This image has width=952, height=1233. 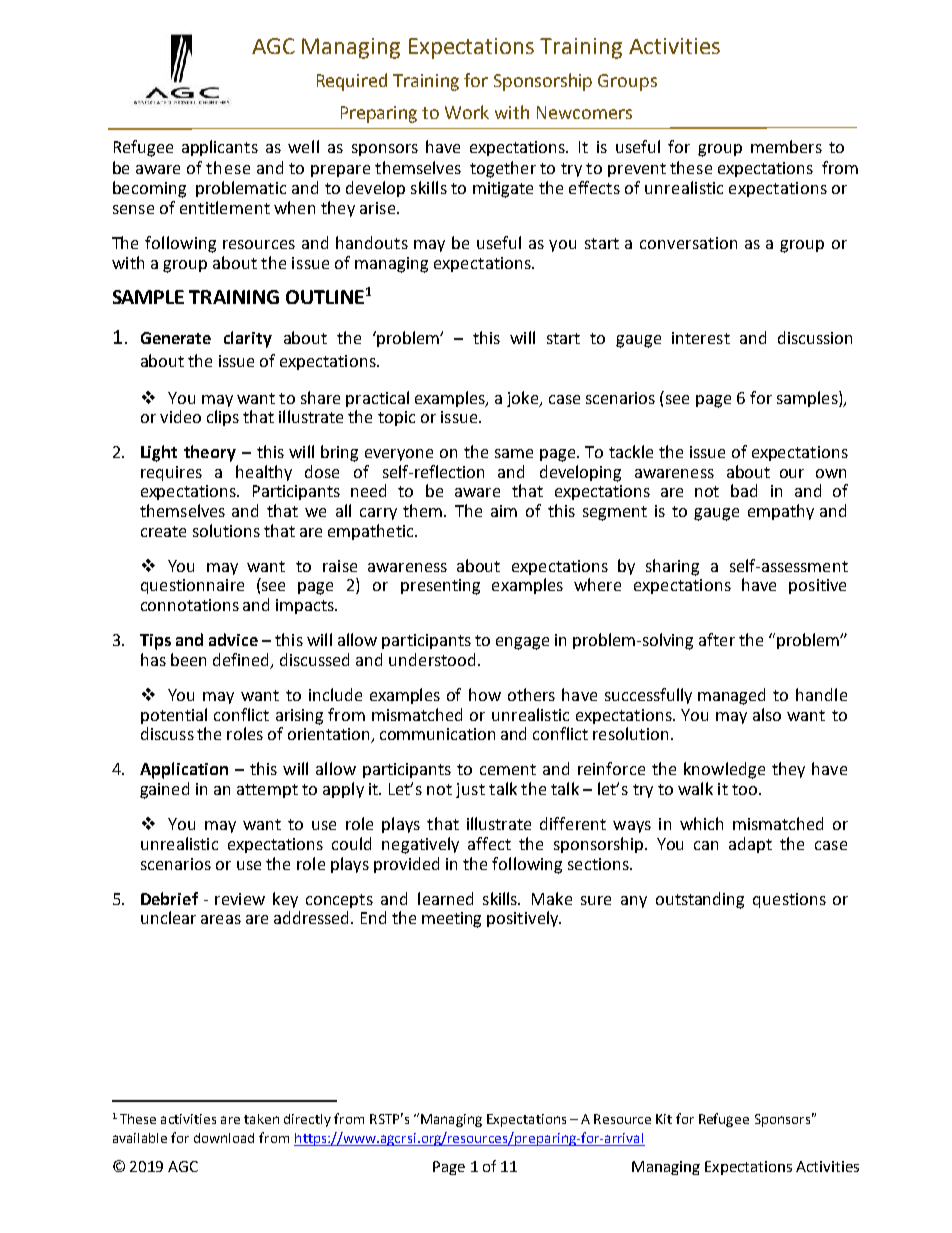 I want to click on connotations, so click(x=190, y=605).
